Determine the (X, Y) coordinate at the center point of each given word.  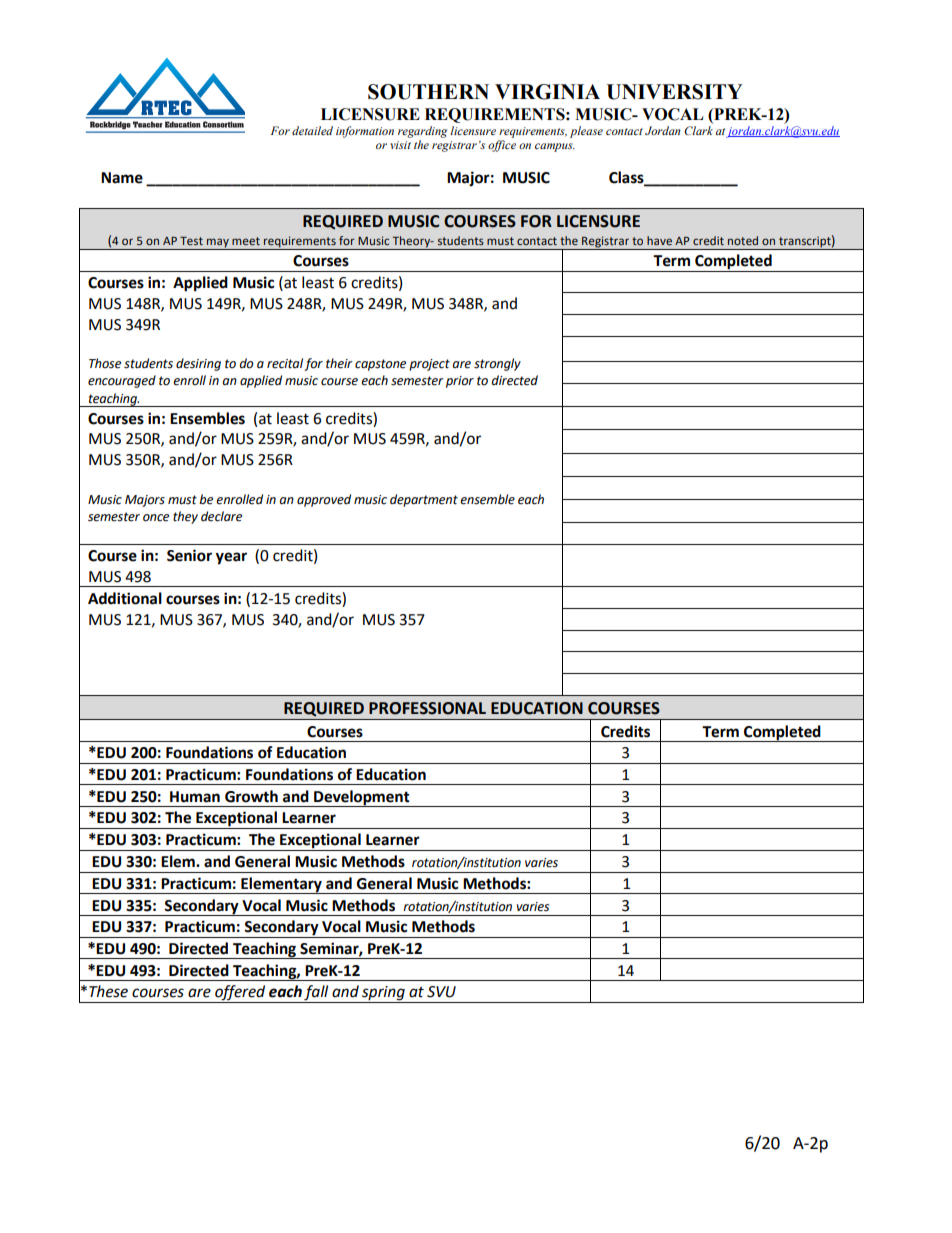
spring (383, 994)
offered (240, 994)
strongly (497, 364)
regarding (422, 132)
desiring (198, 364)
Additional (125, 598)
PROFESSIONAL (427, 708)
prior (460, 382)
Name (122, 178)
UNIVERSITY (674, 92)
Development (362, 798)
